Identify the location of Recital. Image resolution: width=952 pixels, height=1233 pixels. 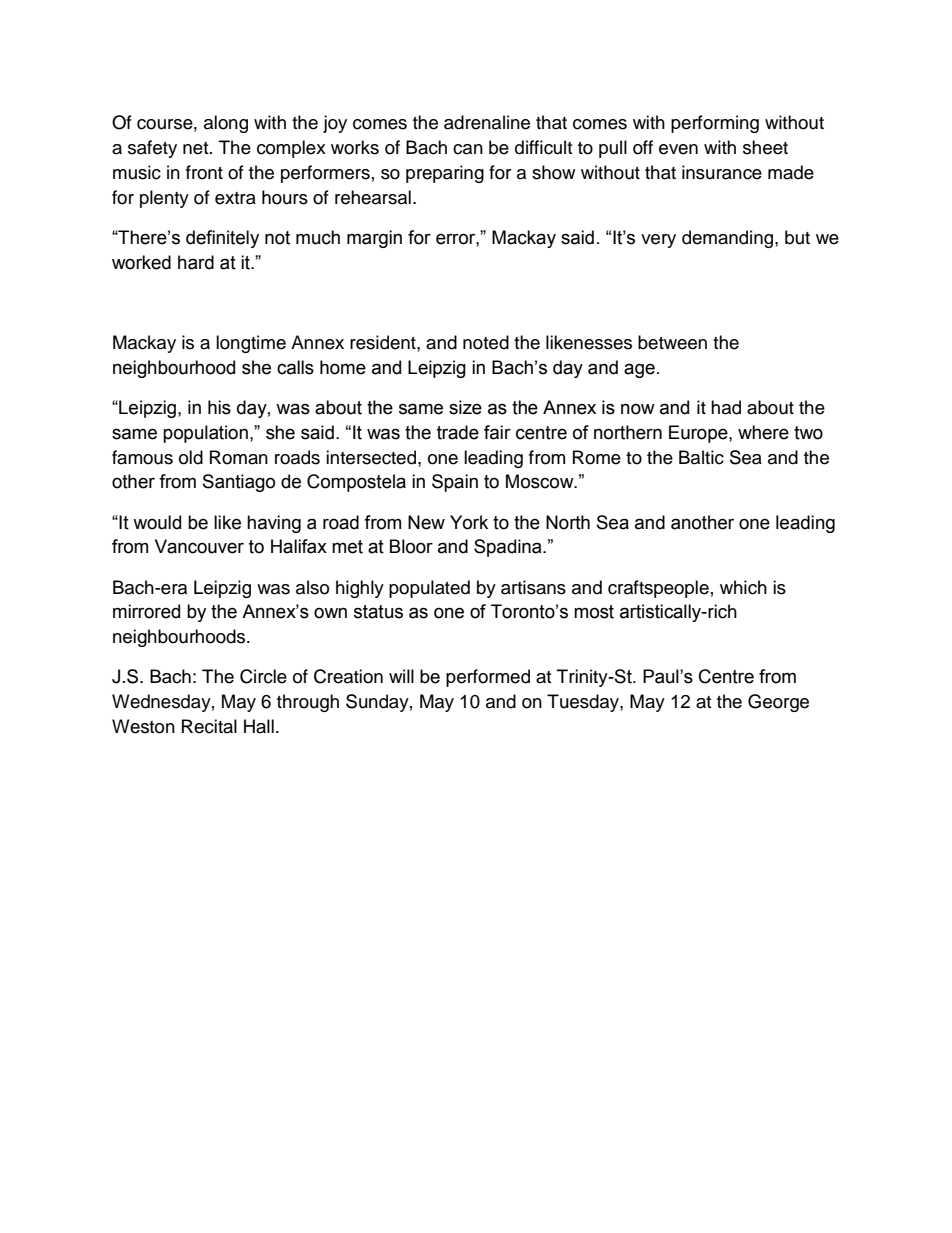
(209, 726).
